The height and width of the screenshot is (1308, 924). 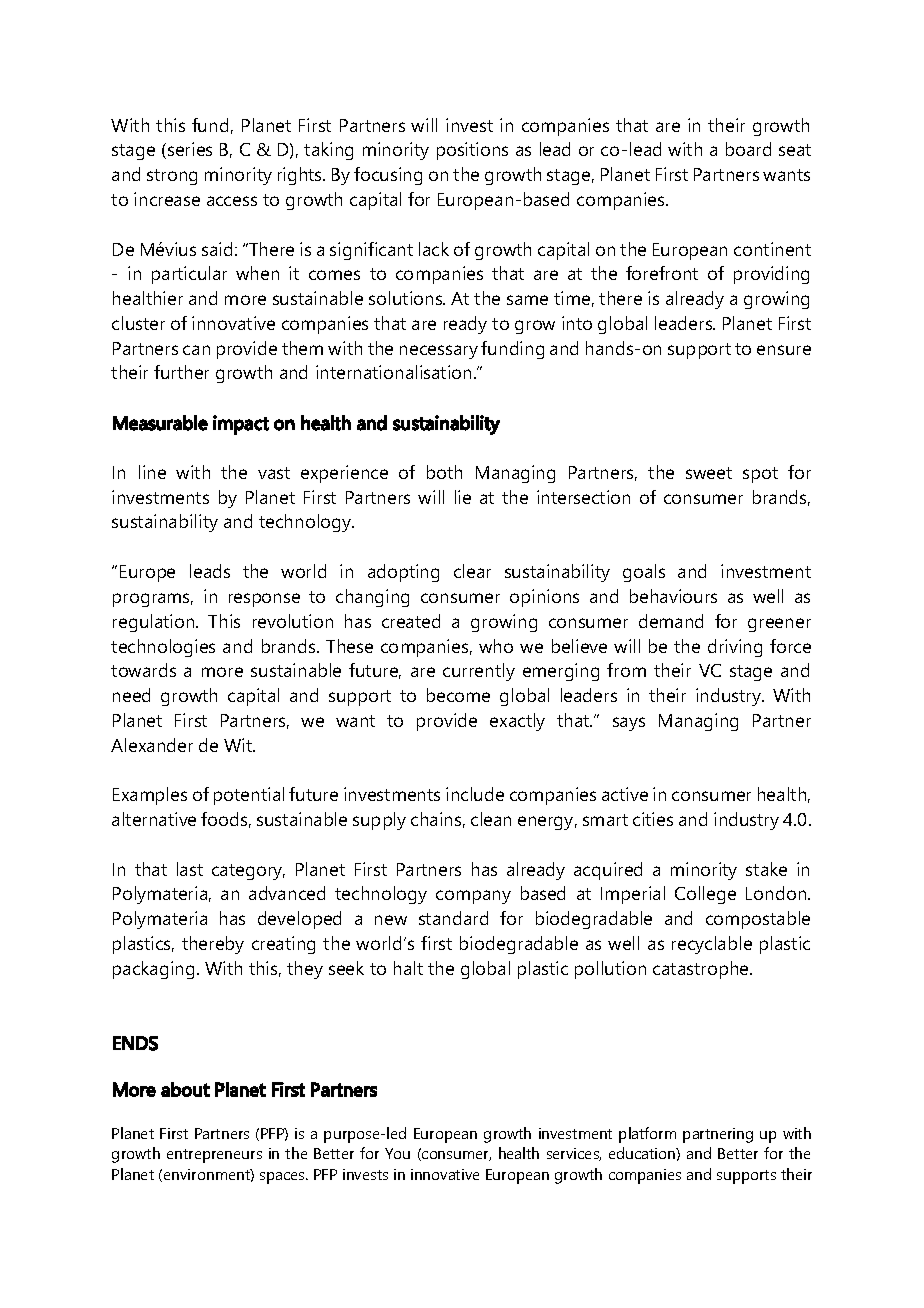 What do you see at coordinates (248, 872) in the screenshot?
I see `category` at bounding box center [248, 872].
